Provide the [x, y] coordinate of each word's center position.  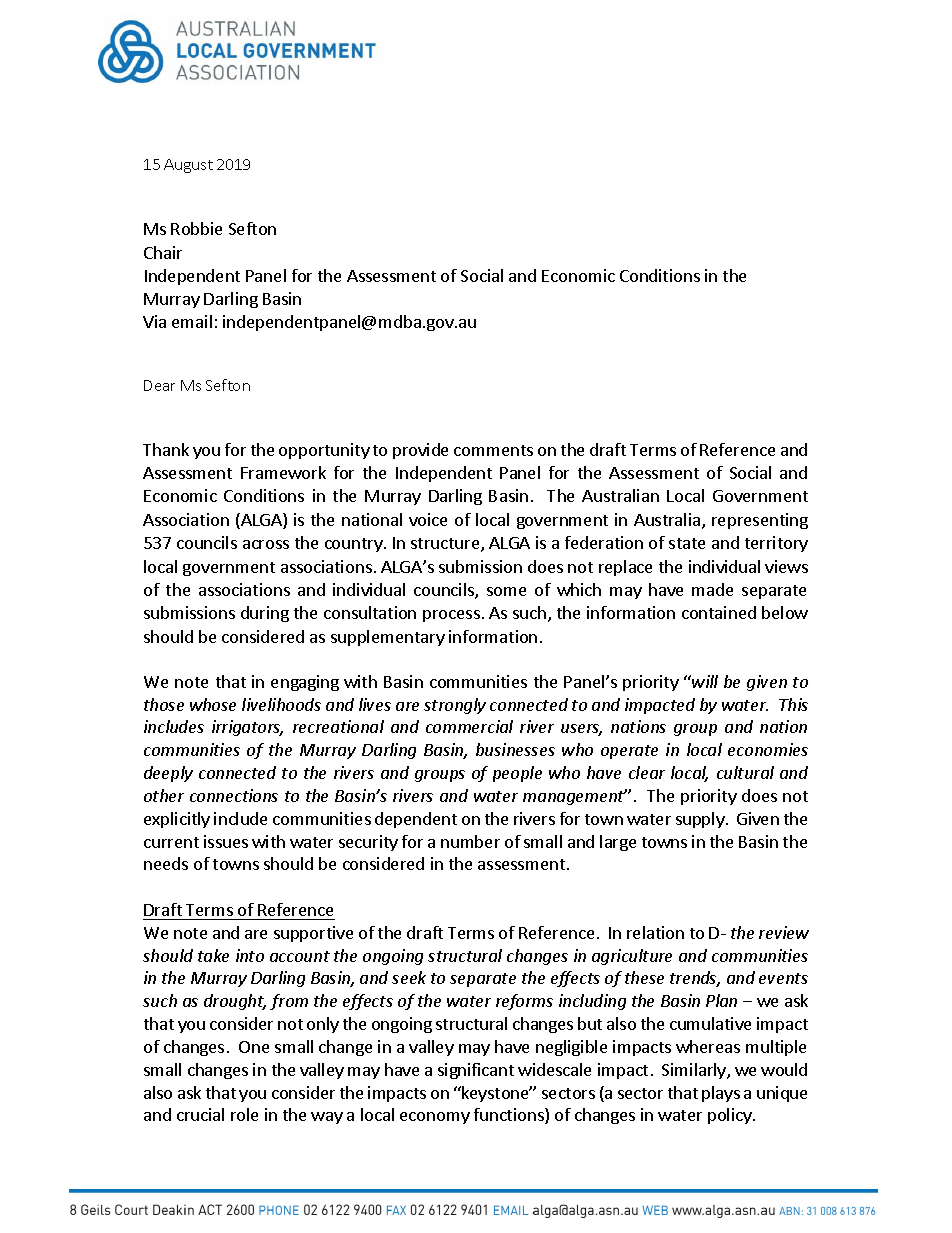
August [188, 166]
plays [721, 1094]
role [244, 1114]
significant [476, 1071]
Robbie [196, 228]
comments [493, 450]
